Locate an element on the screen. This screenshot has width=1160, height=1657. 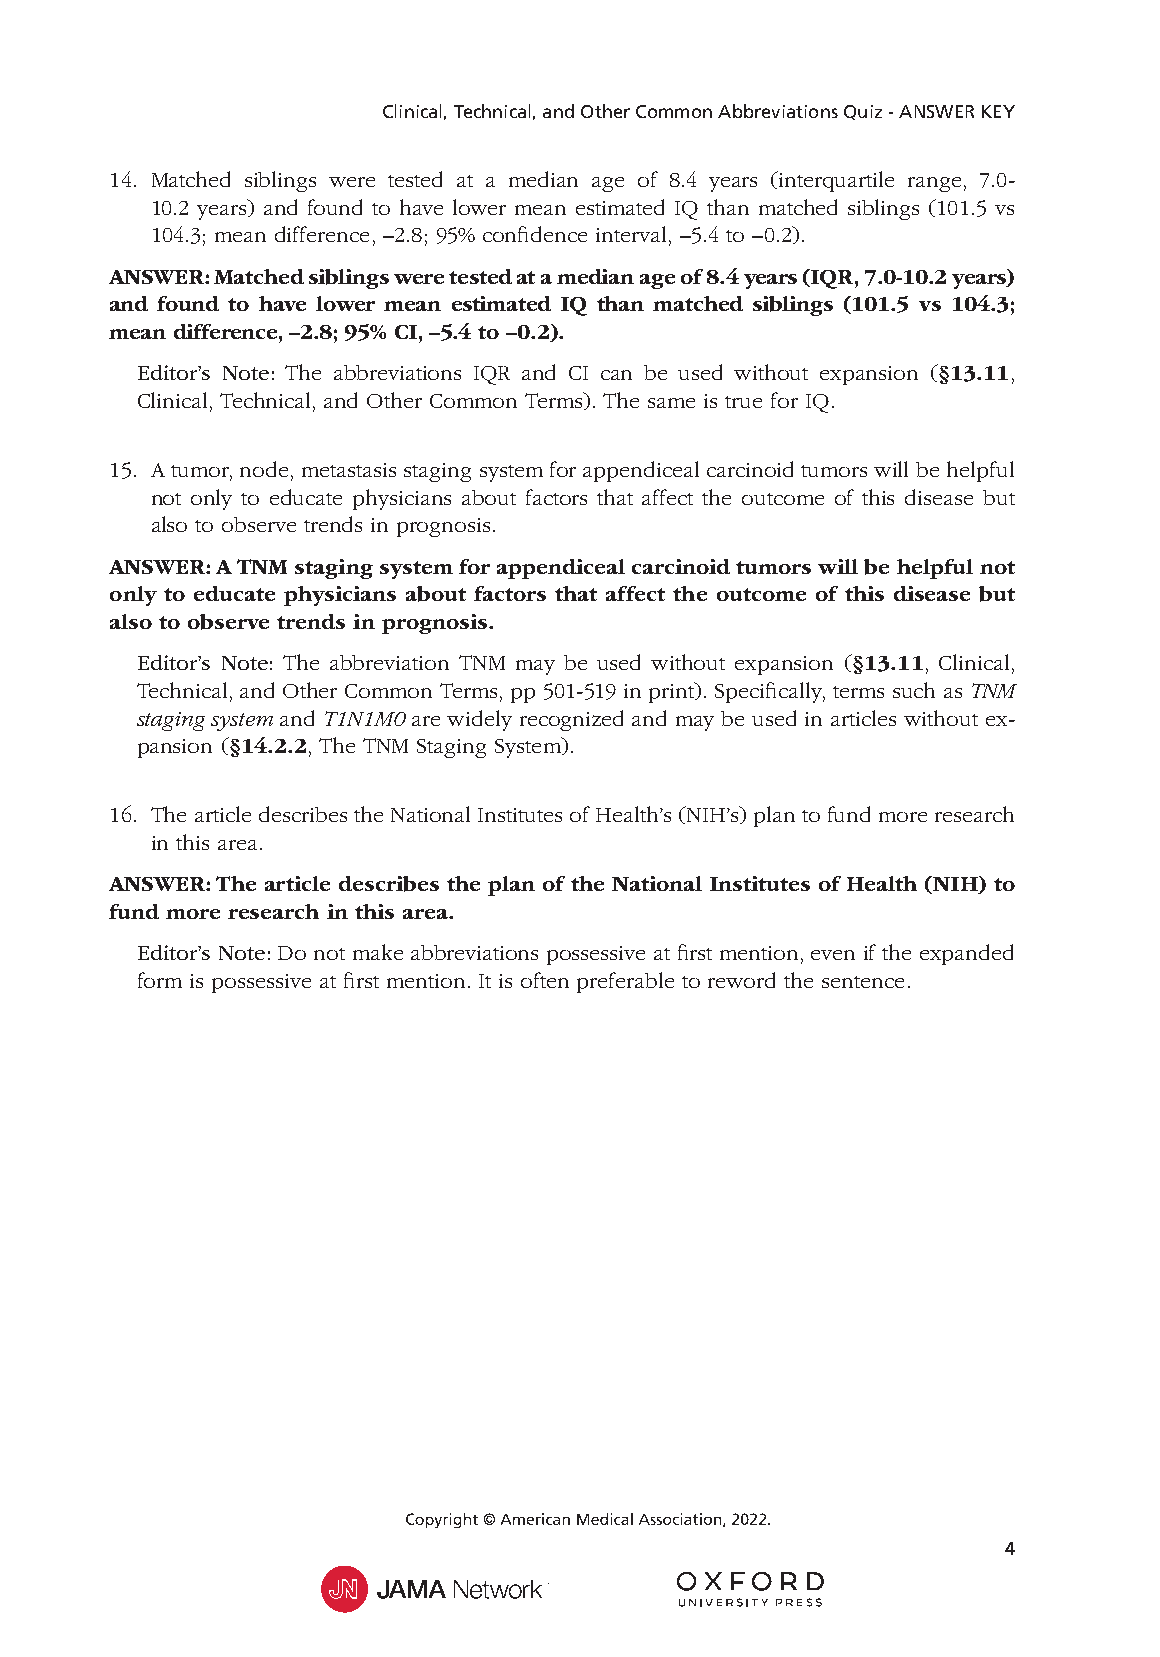
often is located at coordinates (545, 980).
